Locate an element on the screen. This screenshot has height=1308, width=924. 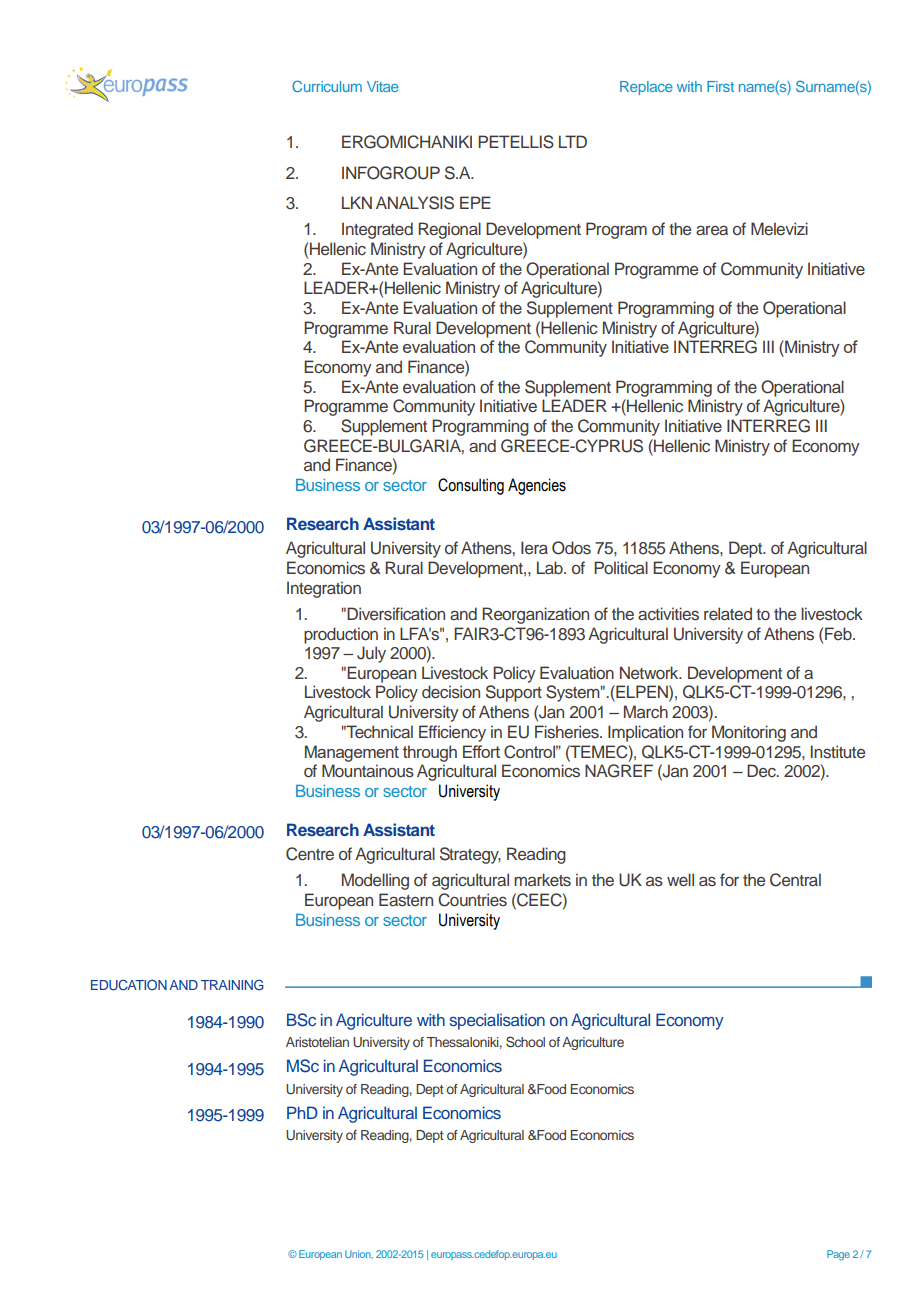
specialisation is located at coordinates (497, 1021).
